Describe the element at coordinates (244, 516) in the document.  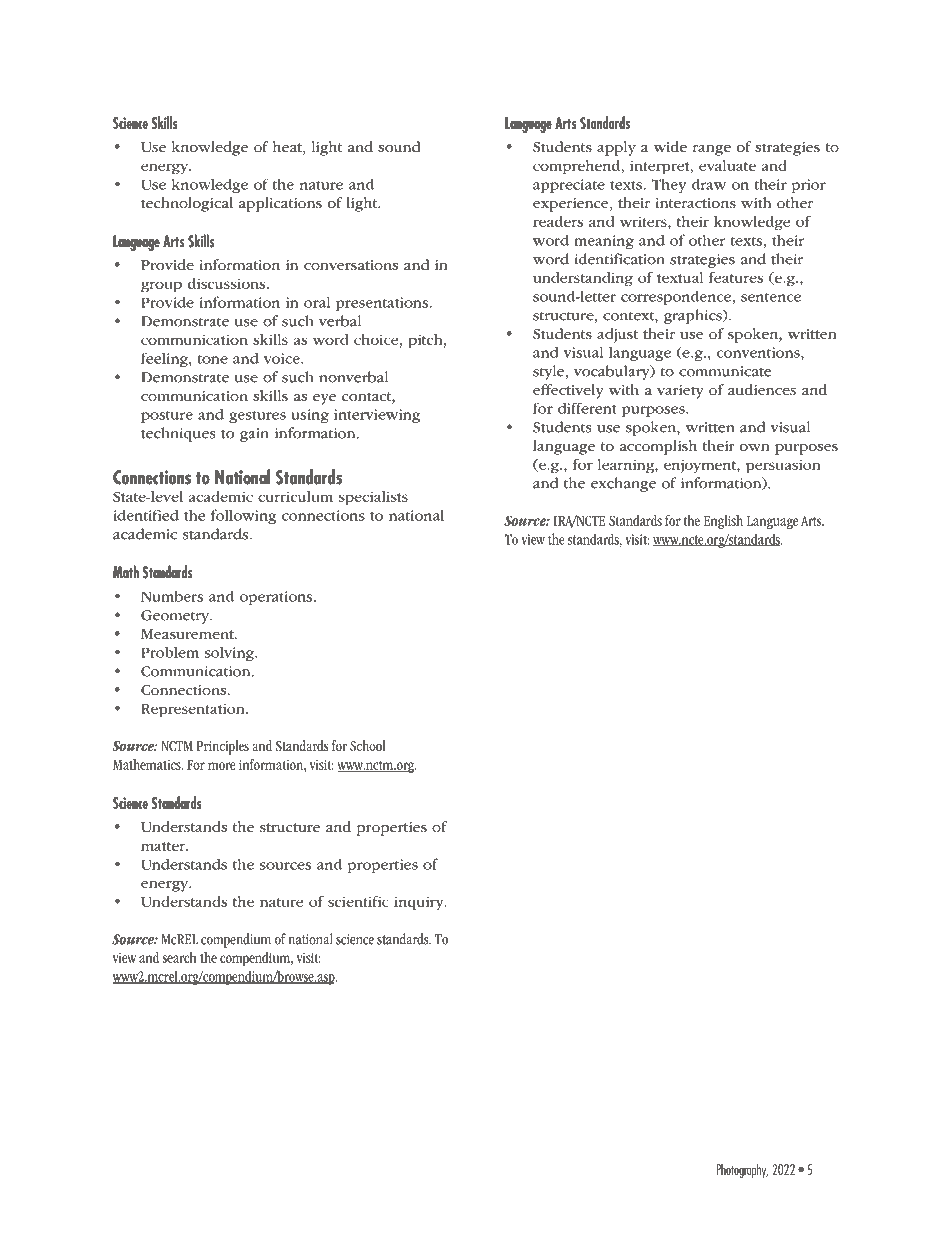
I see `following` at that location.
